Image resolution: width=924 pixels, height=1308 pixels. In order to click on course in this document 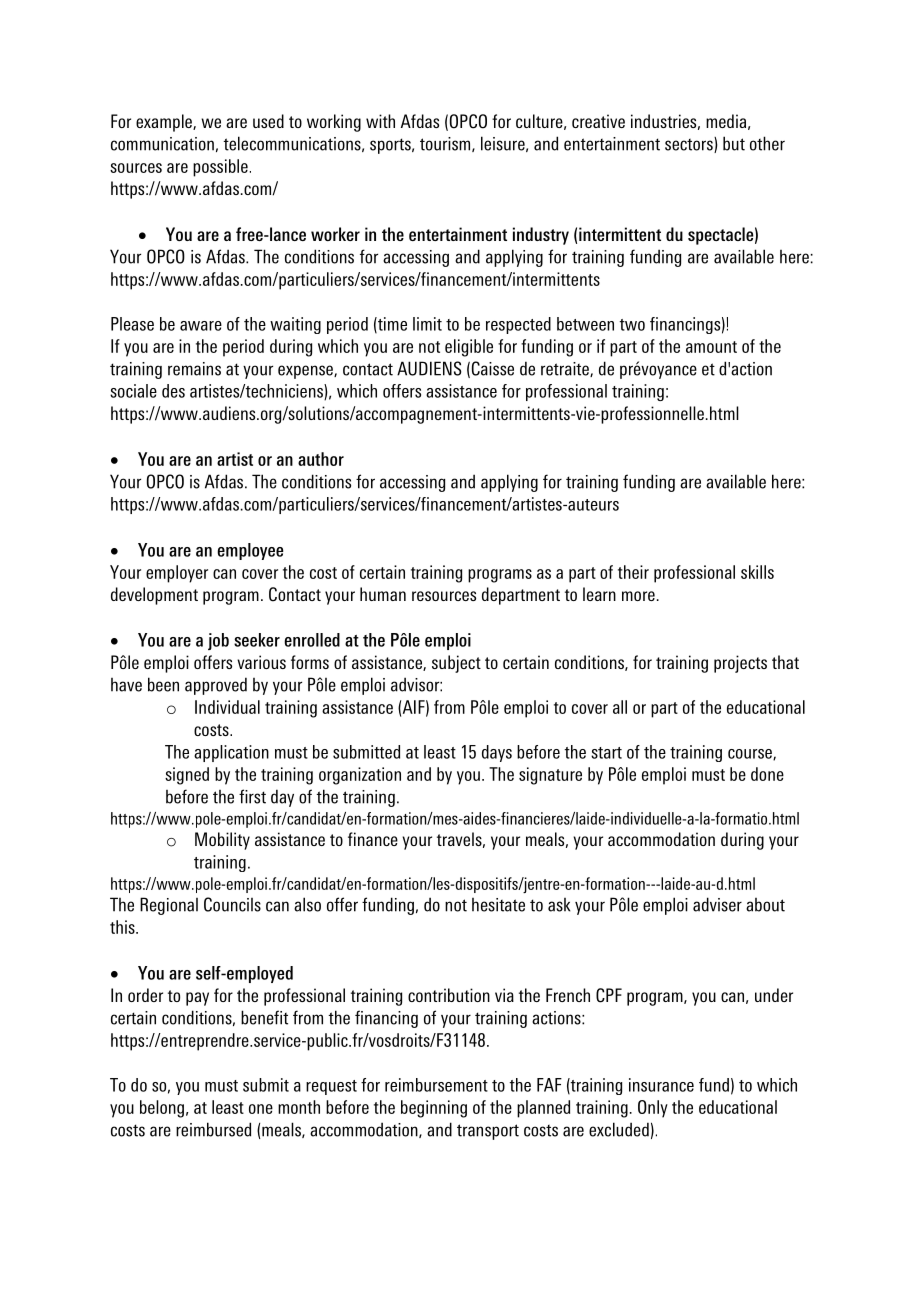, I will do `click(751, 754)`.
